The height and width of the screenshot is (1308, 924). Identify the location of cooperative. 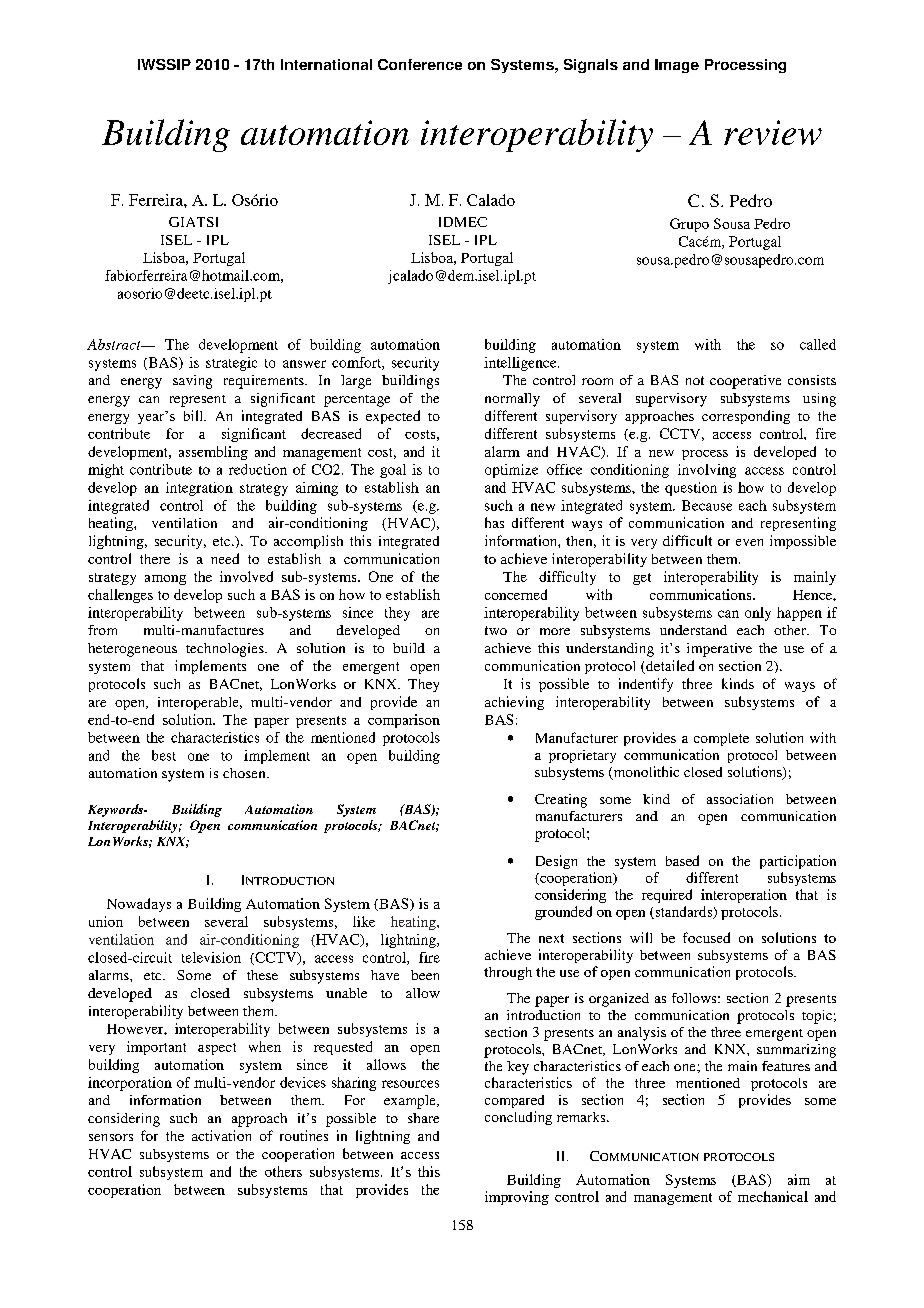
(745, 382).
